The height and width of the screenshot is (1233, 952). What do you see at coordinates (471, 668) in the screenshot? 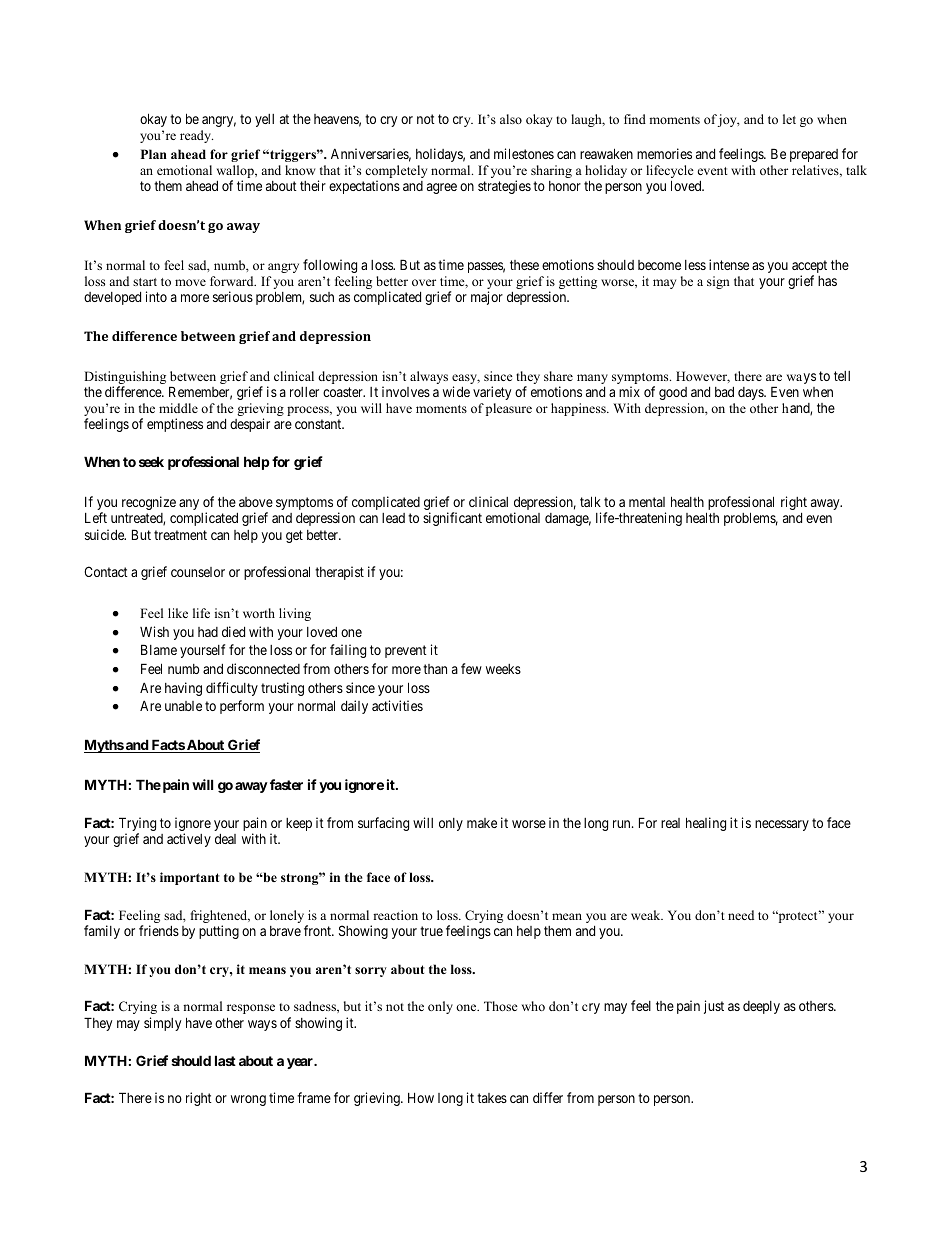
I see `few` at bounding box center [471, 668].
